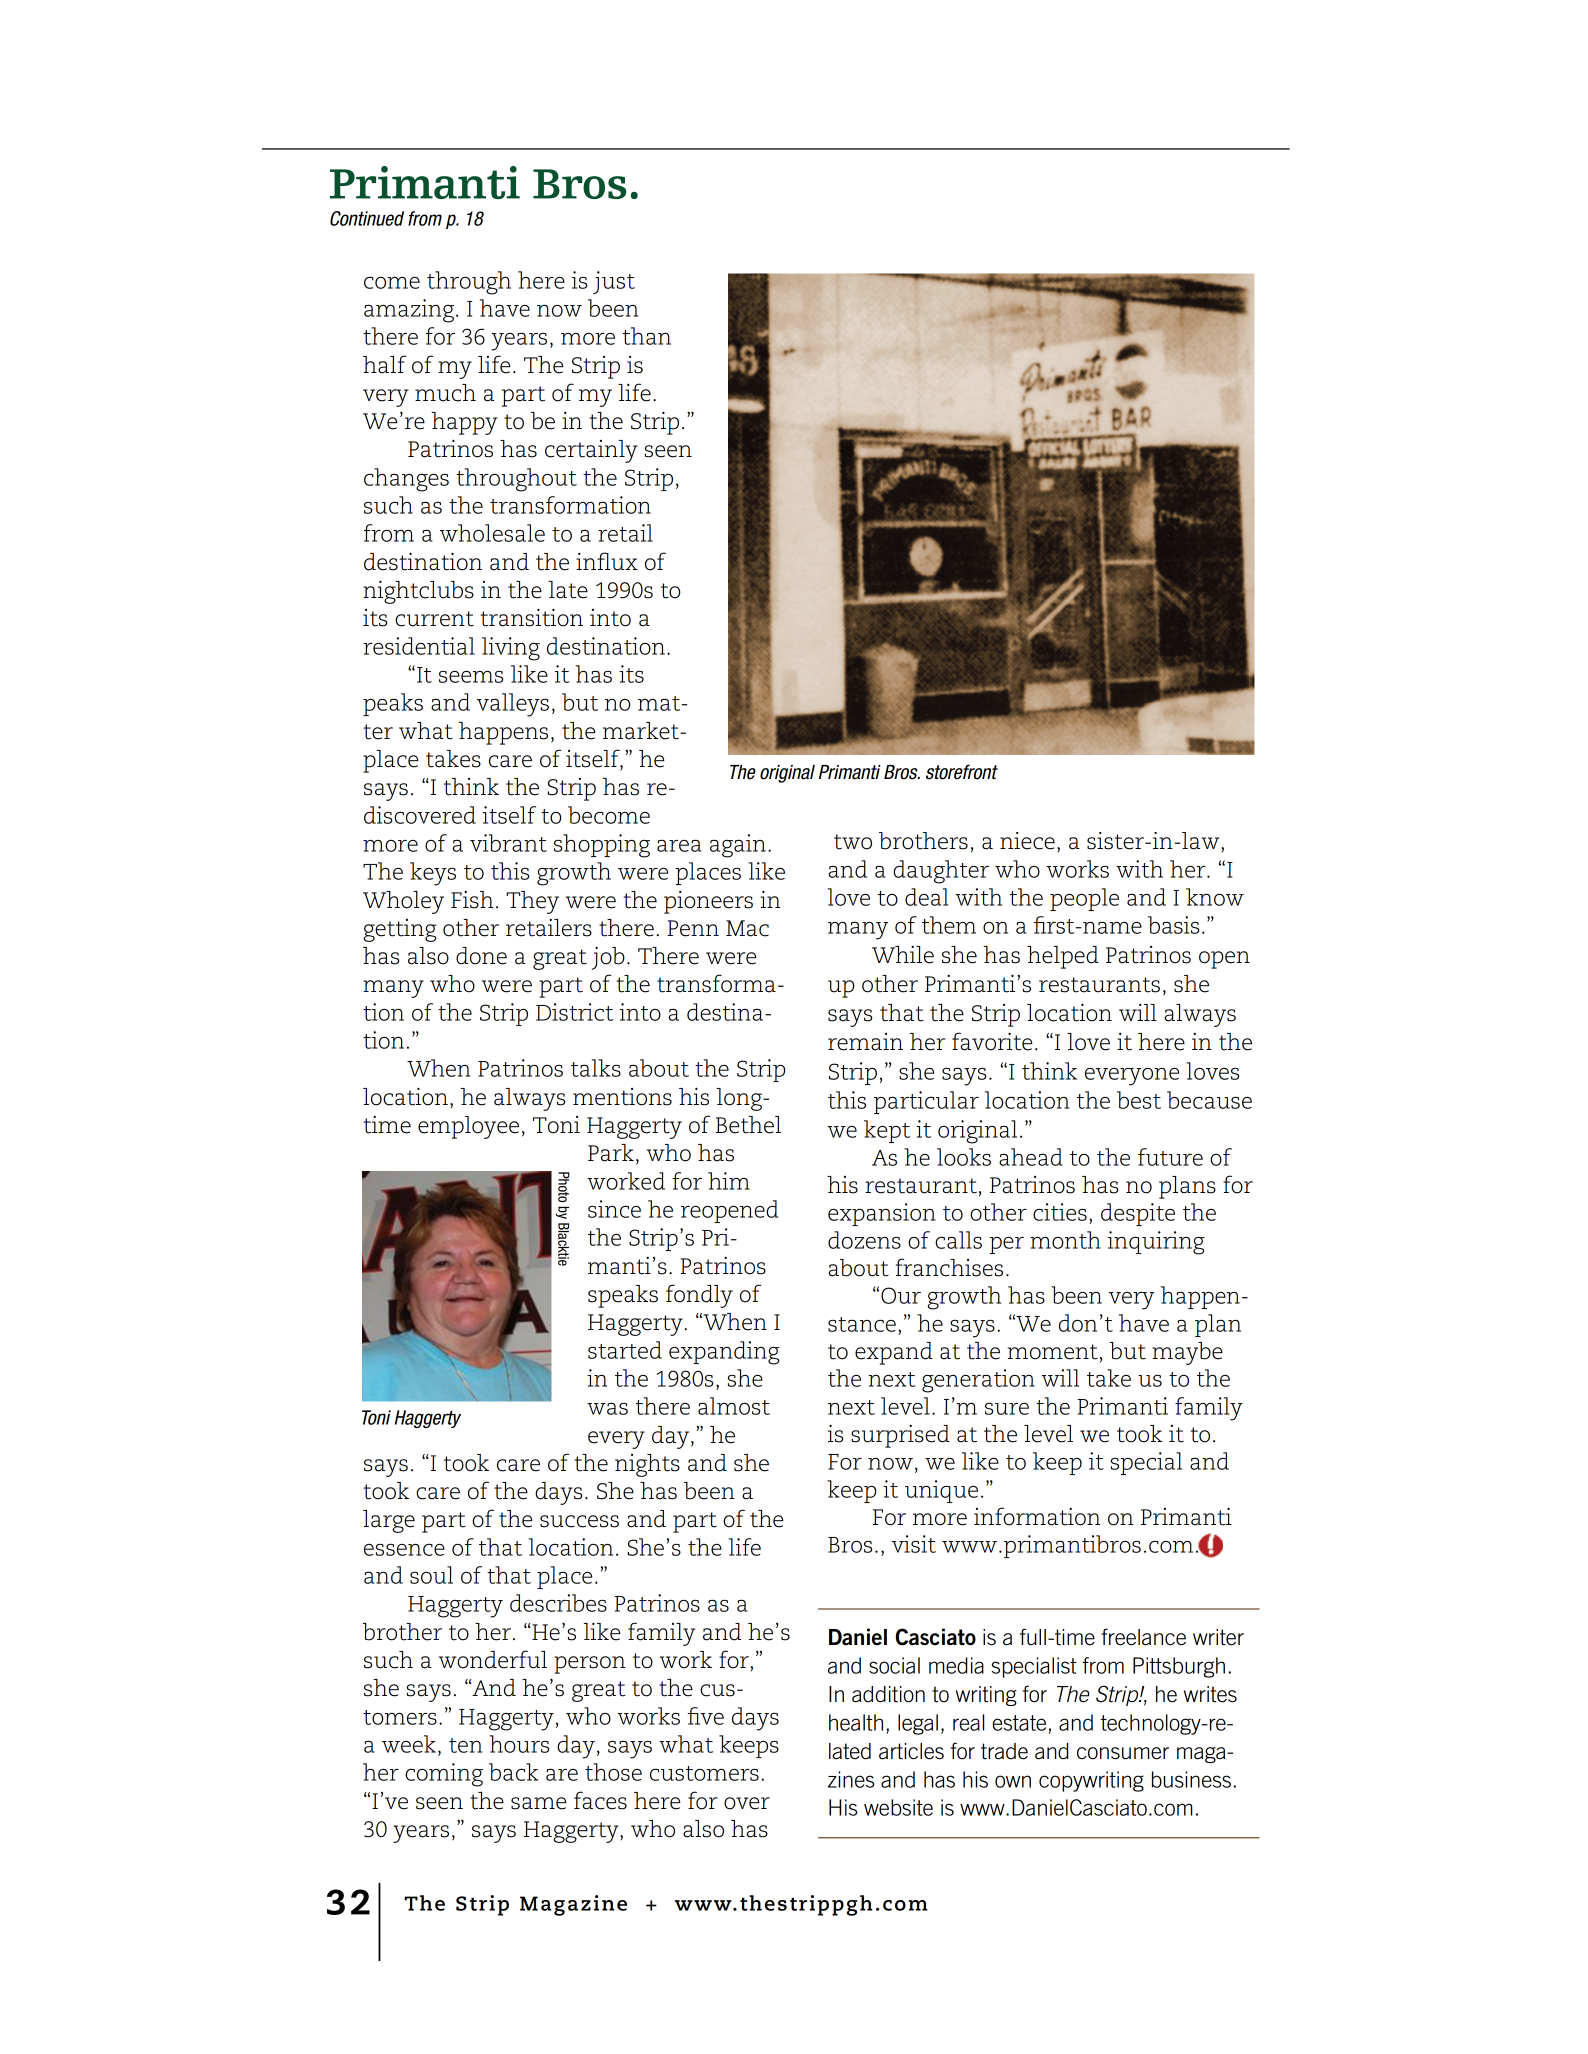 This page has height=2054, width=1588. Describe the element at coordinates (853, 842) in the page. I see `two` at that location.
